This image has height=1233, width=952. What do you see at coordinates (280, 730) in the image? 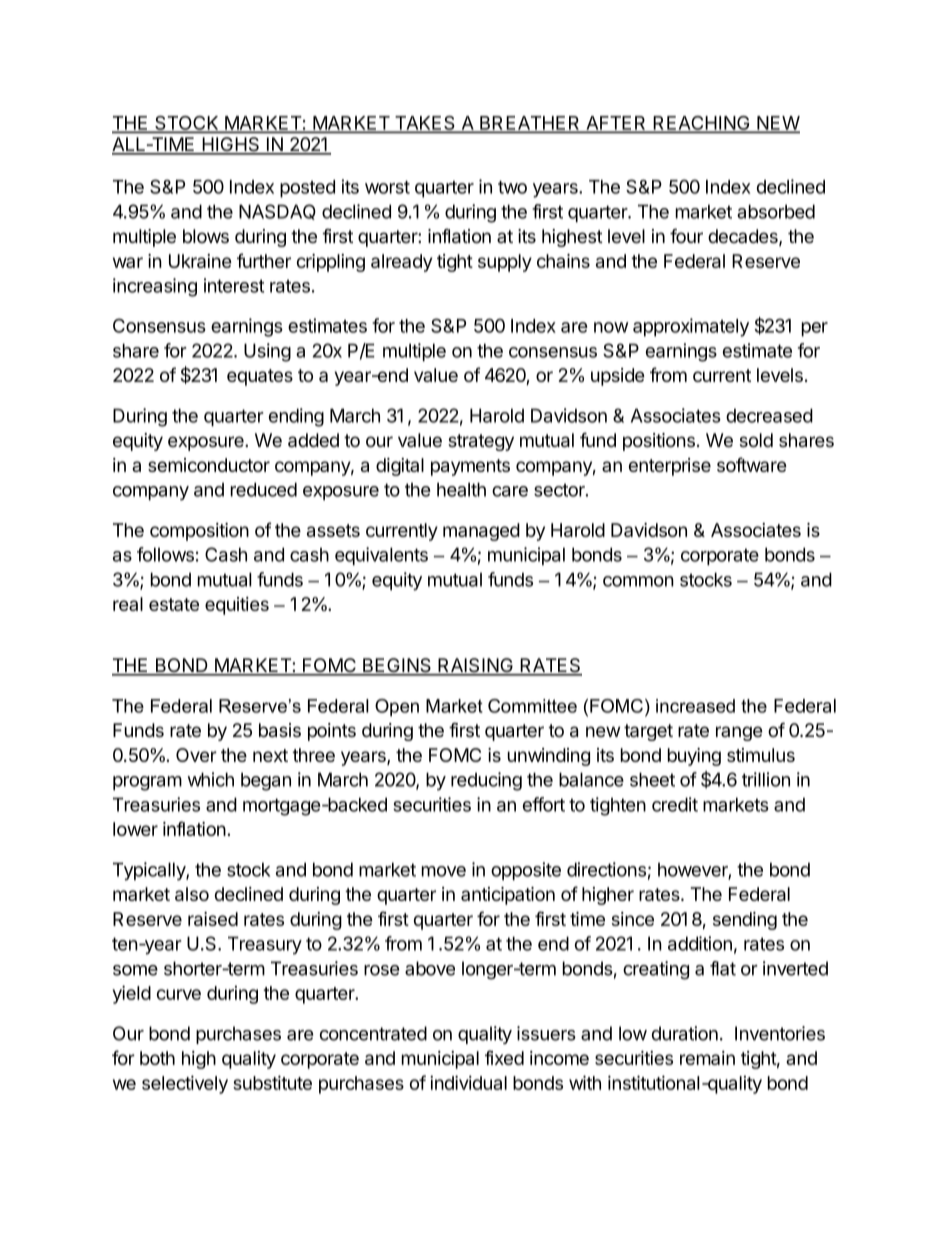
I see `basis` at bounding box center [280, 730].
